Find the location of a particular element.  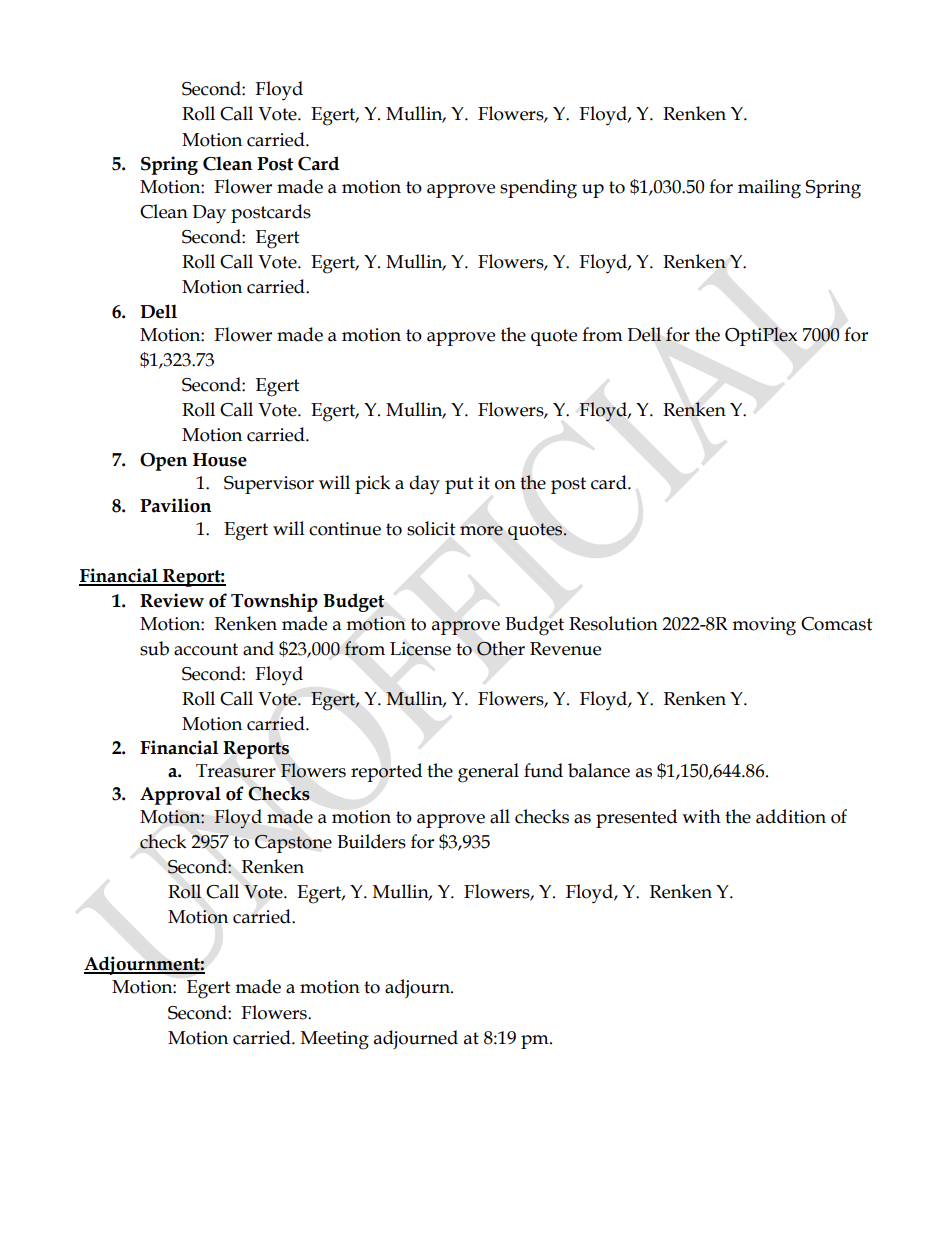

mailing is located at coordinates (769, 189).
